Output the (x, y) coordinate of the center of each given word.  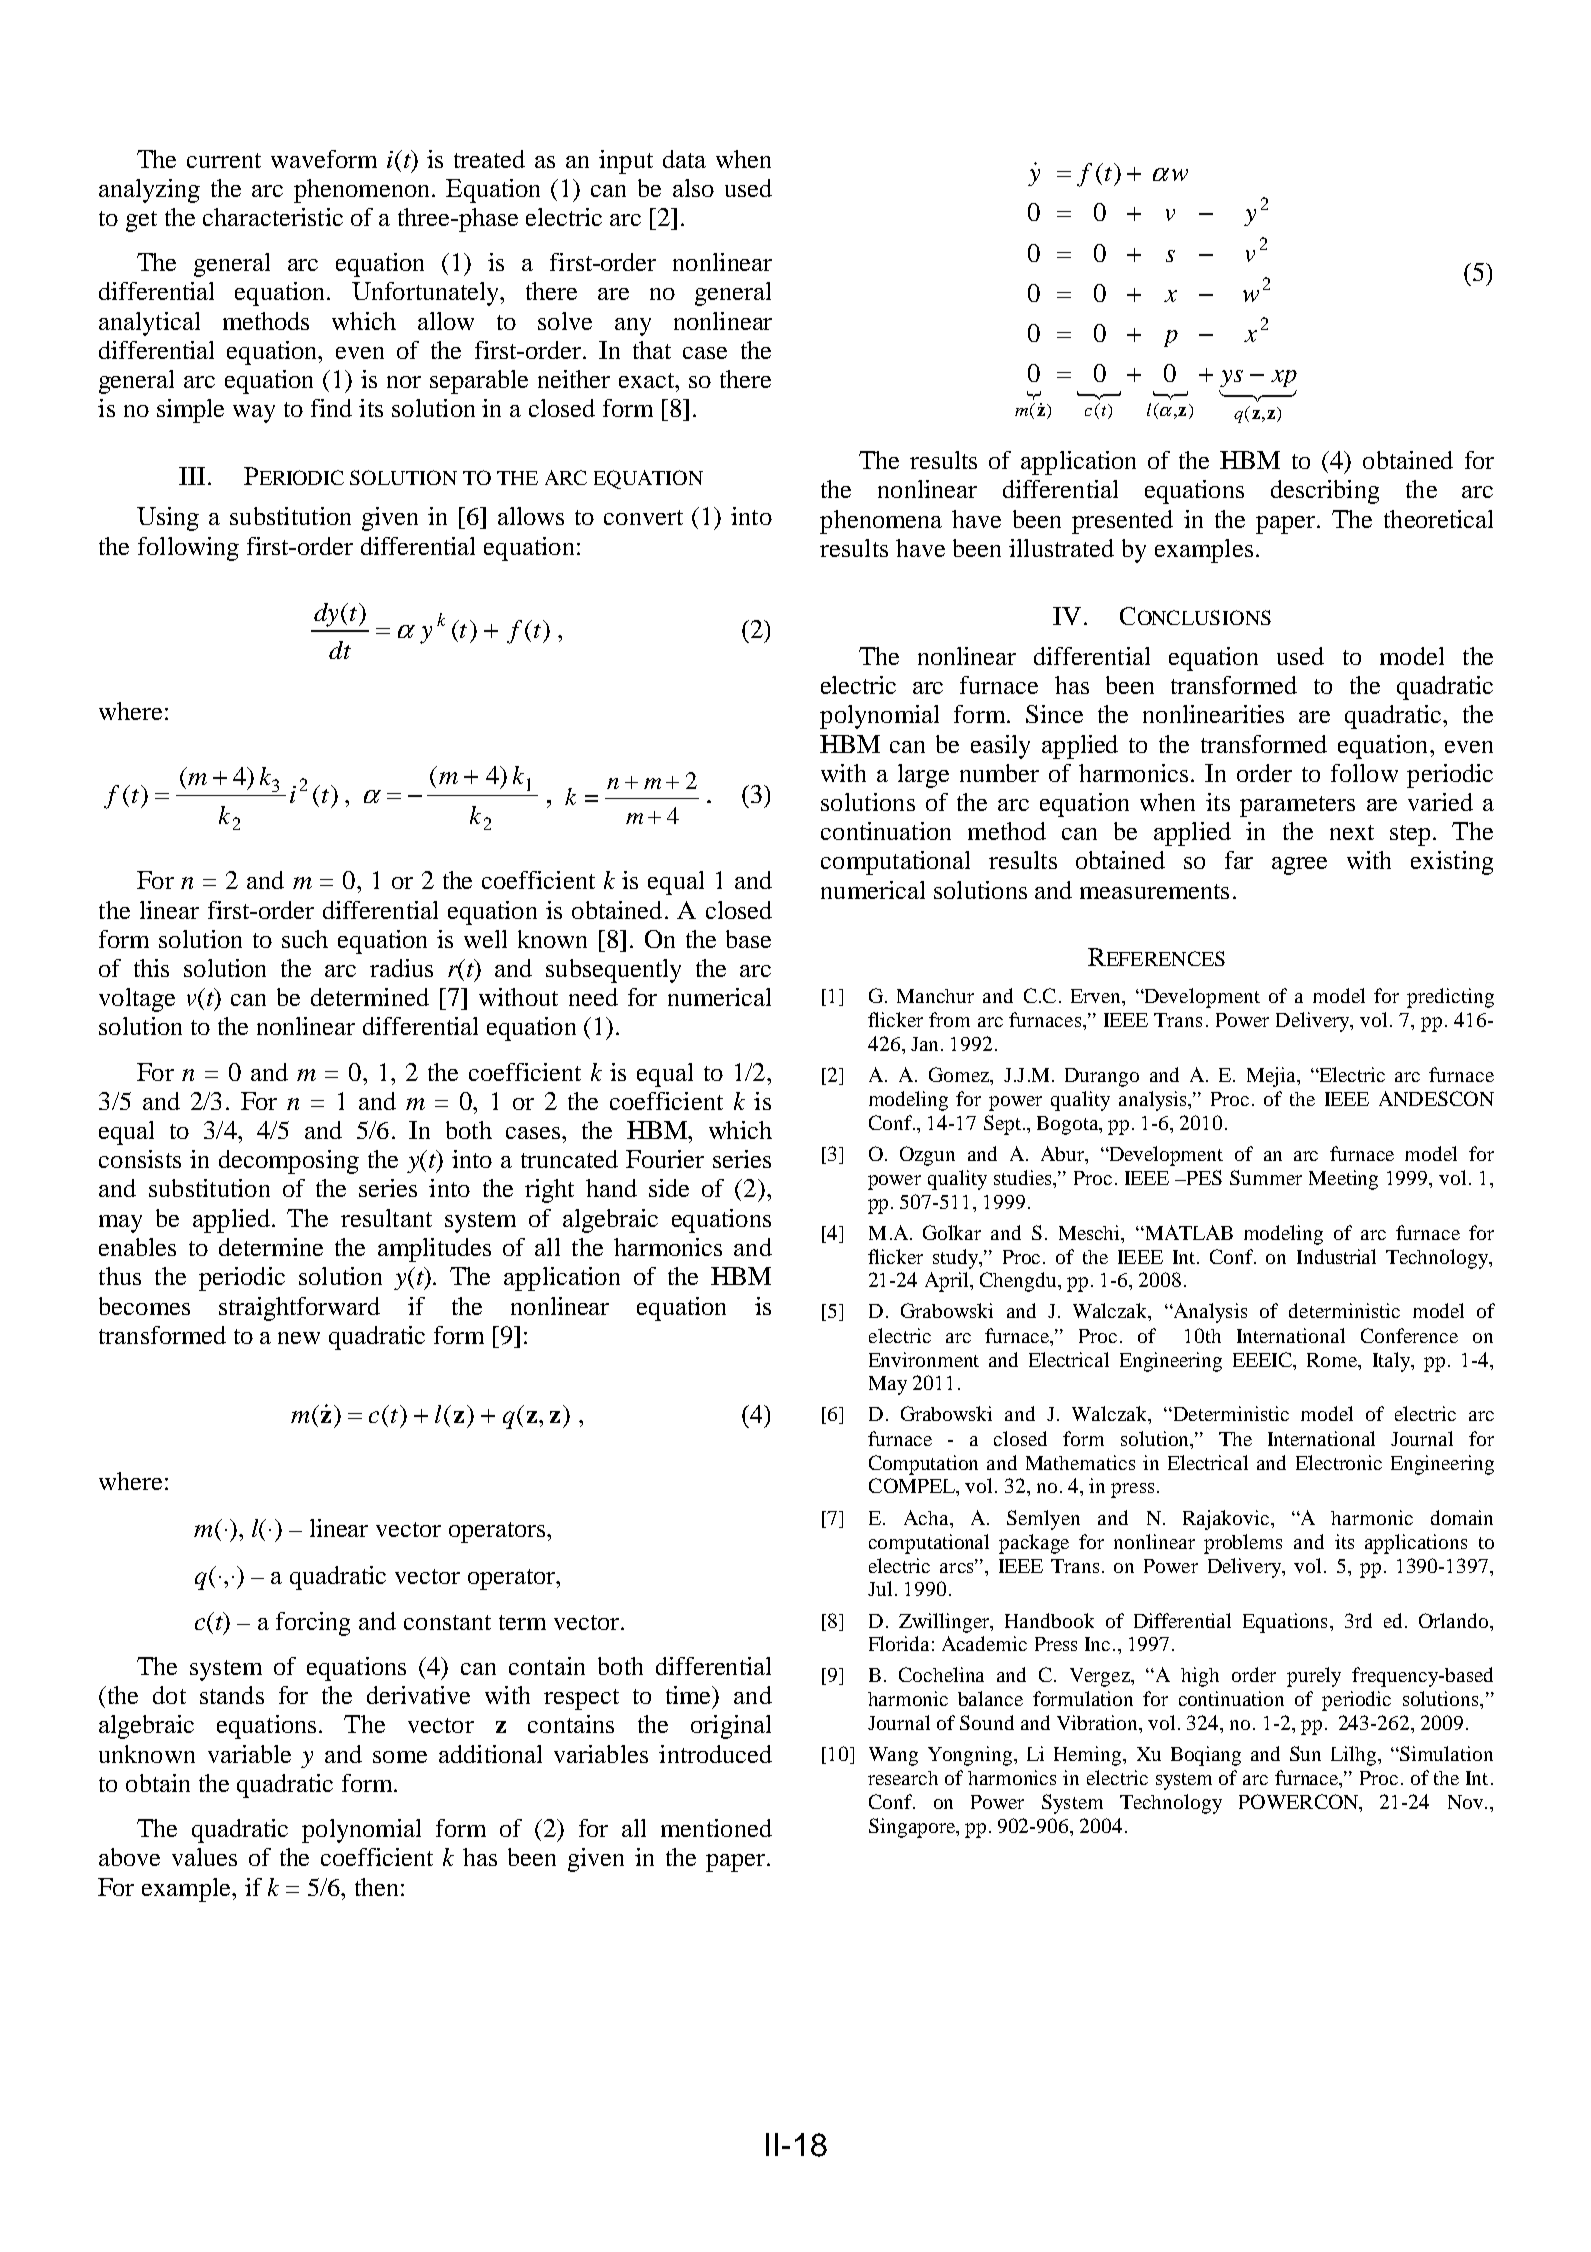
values (204, 1857)
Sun (1305, 1753)
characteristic (273, 217)
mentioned (716, 1828)
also (693, 188)
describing (1325, 492)
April (948, 1282)
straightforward (299, 1309)
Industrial (1336, 1256)
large (923, 776)
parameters (1297, 806)
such (305, 939)
